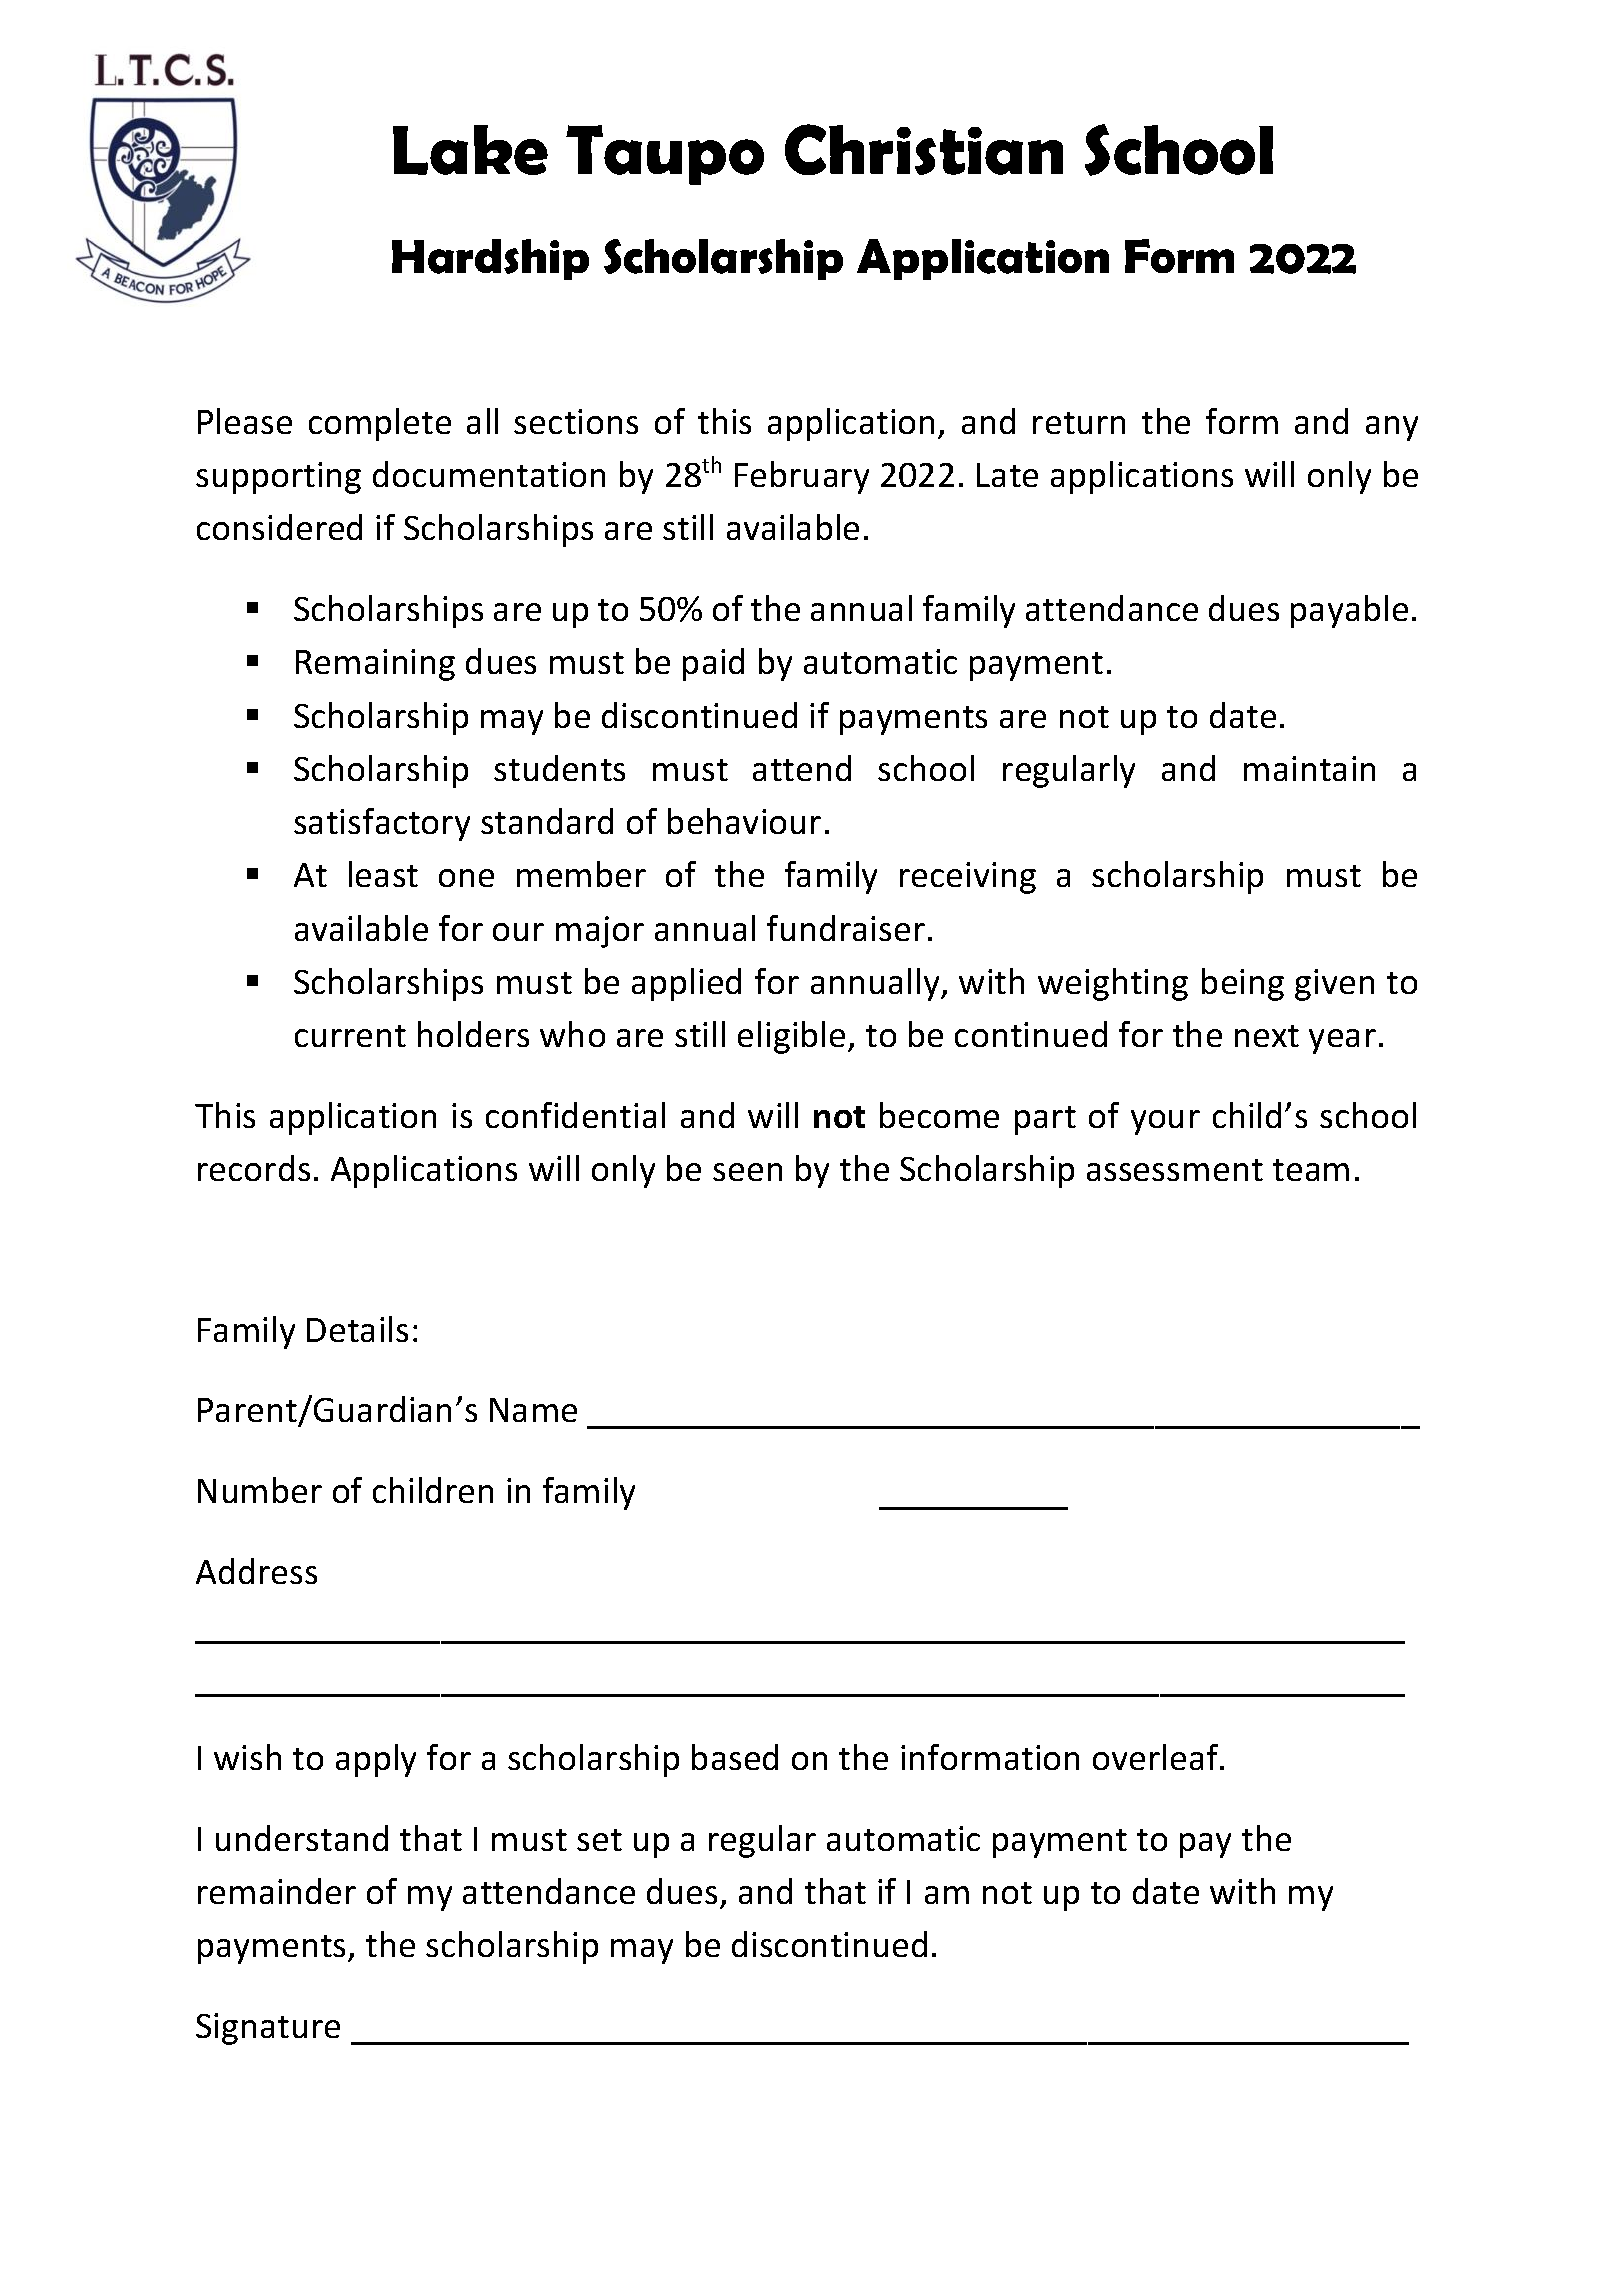 The width and height of the screenshot is (1615, 2284). Describe the element at coordinates (1243, 984) in the screenshot. I see `being` at that location.
